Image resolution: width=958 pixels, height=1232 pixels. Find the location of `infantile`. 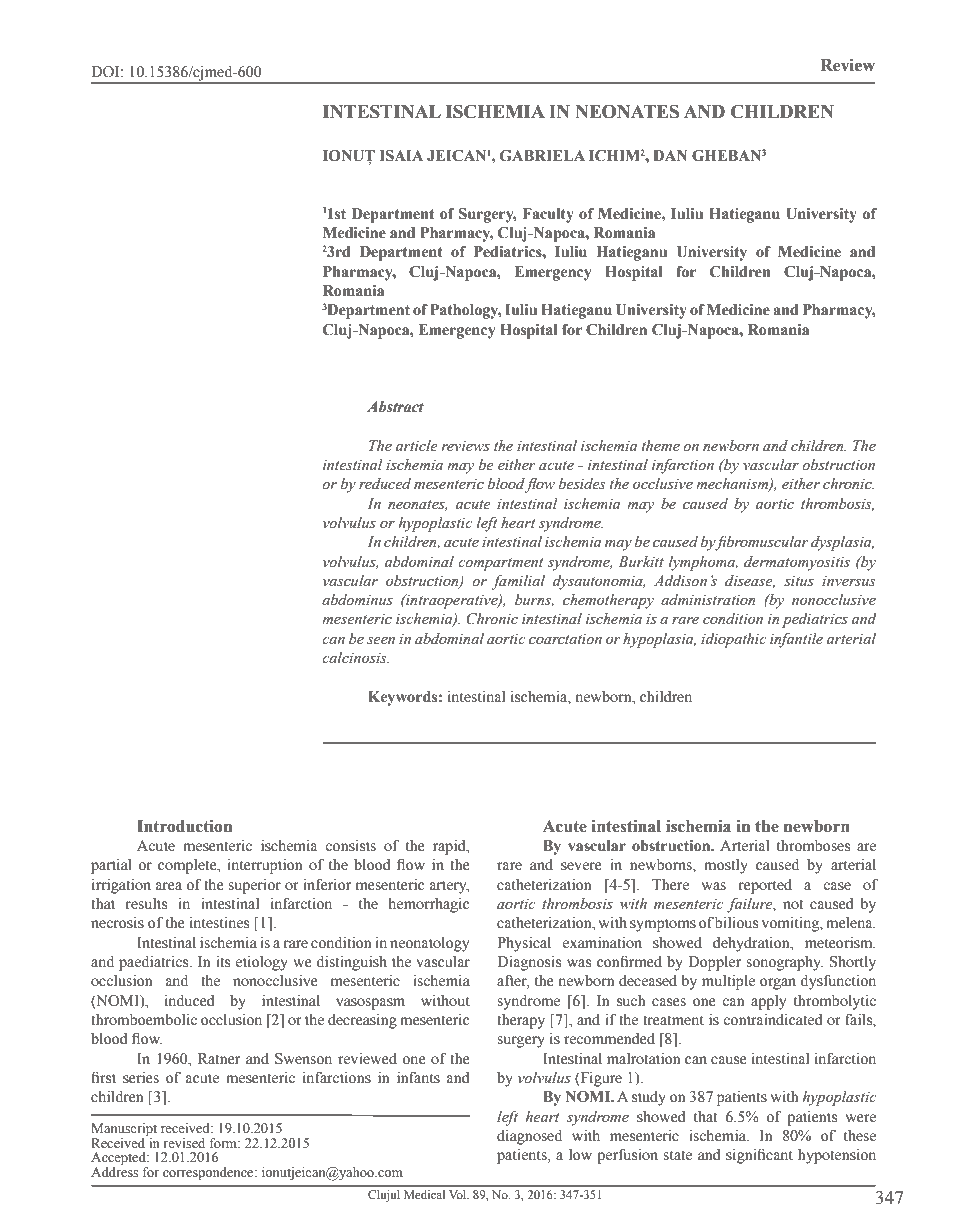

infantile is located at coordinates (796, 640).
